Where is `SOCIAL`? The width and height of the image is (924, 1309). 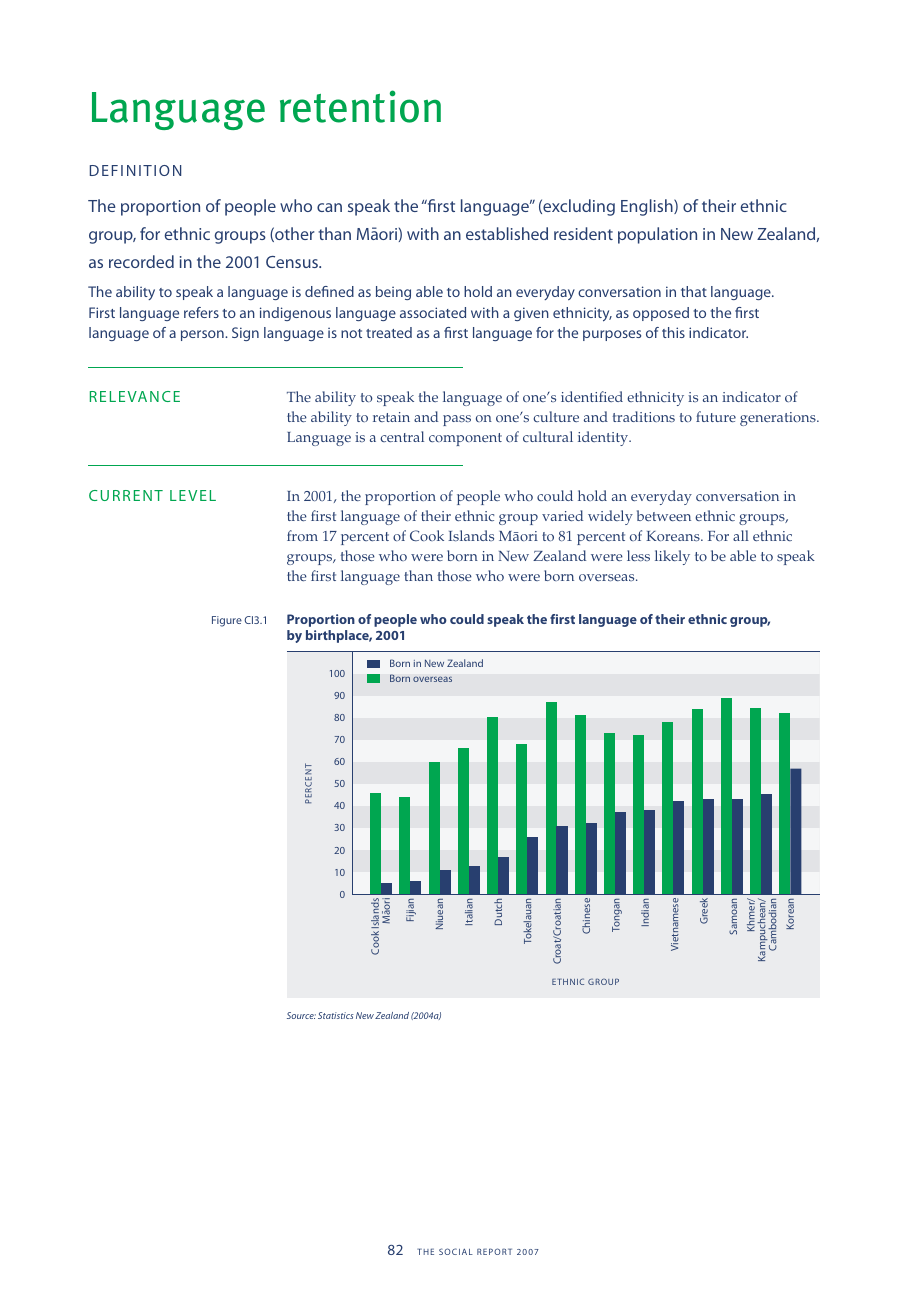
SOCIAL is located at coordinates (456, 1251).
